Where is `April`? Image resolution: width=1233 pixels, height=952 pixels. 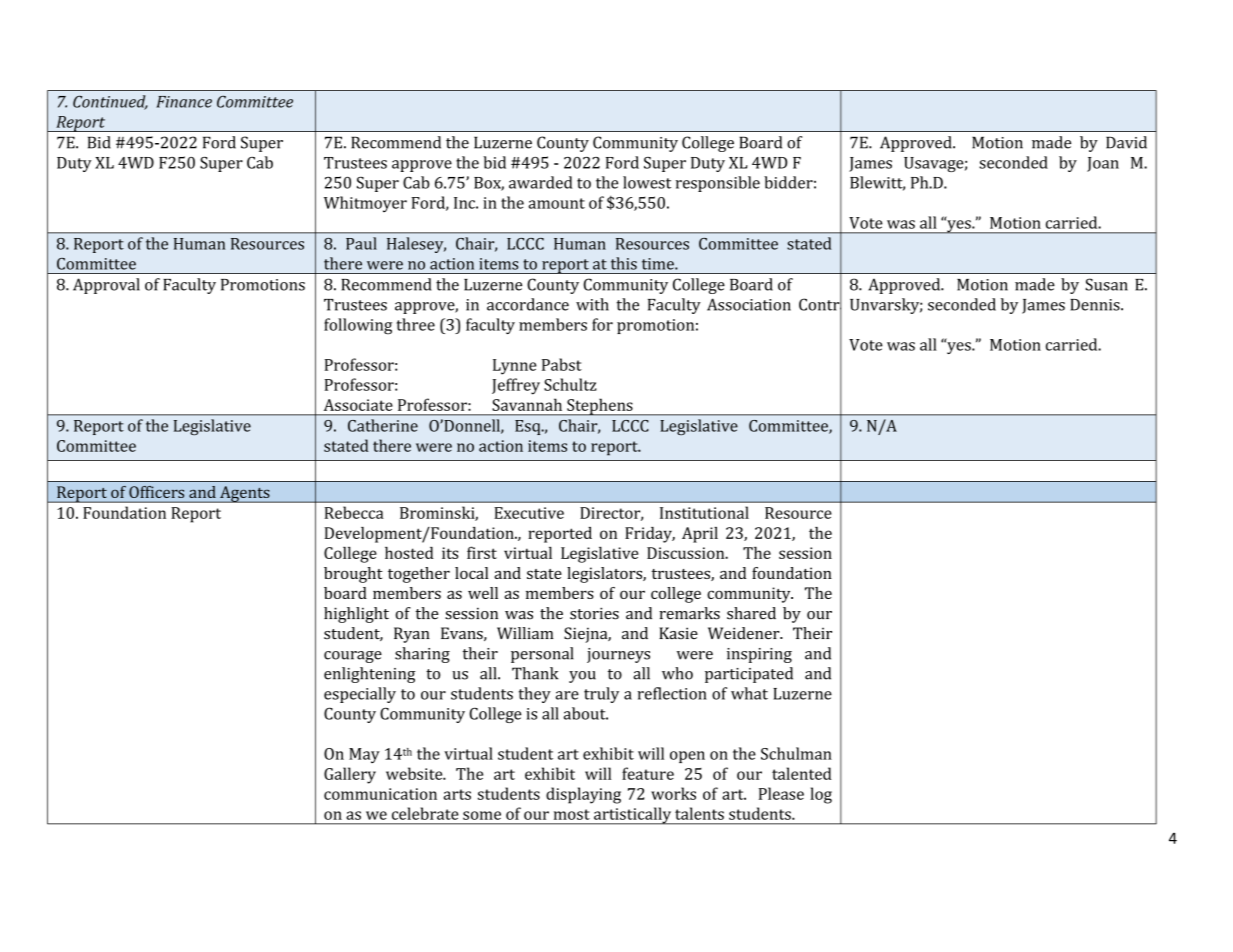 April is located at coordinates (700, 535).
